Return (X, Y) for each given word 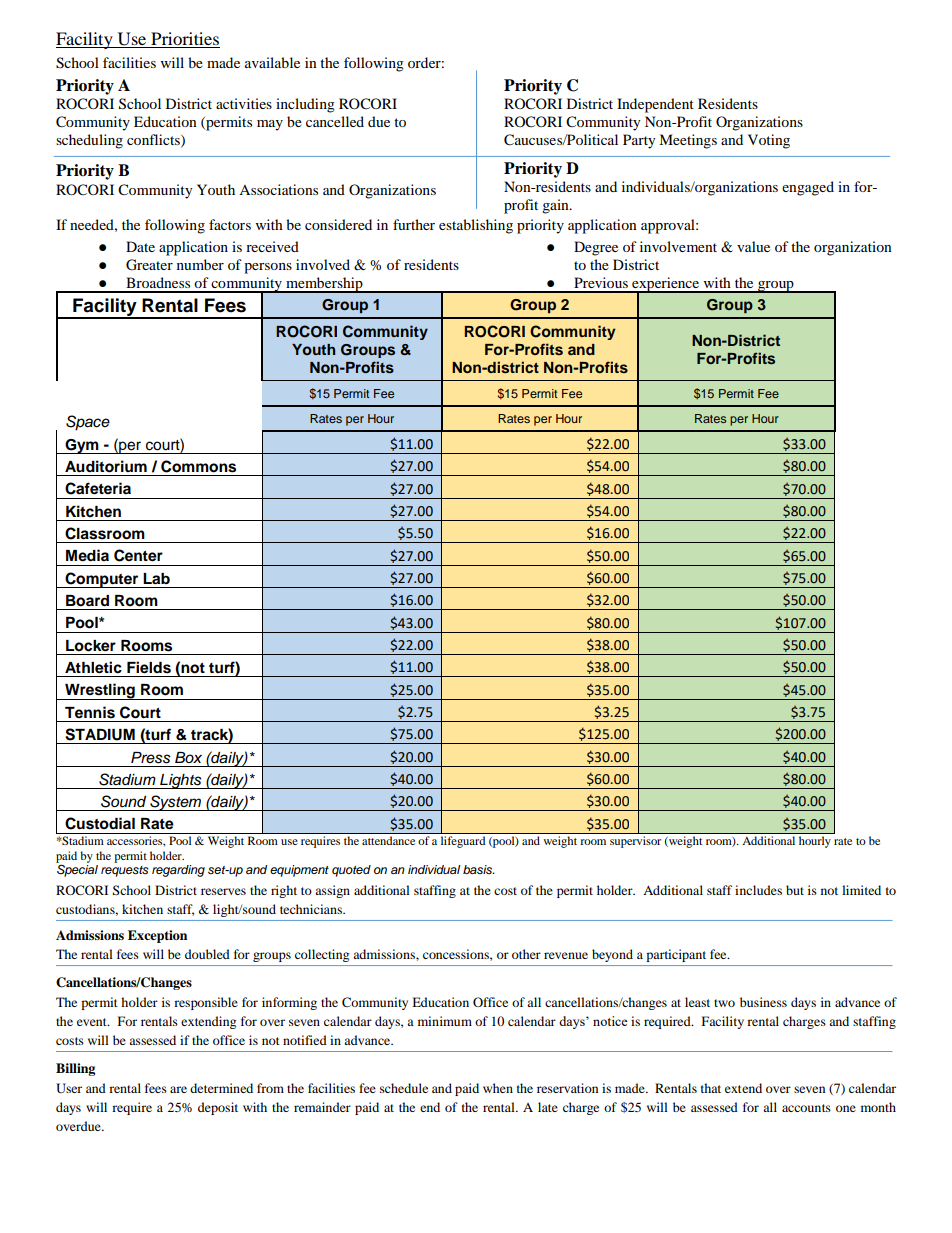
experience (666, 285)
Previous (601, 282)
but (795, 890)
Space (88, 423)
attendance (388, 840)
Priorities (184, 40)
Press (151, 758)
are (178, 1089)
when (498, 1088)
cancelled (335, 121)
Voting (769, 141)
